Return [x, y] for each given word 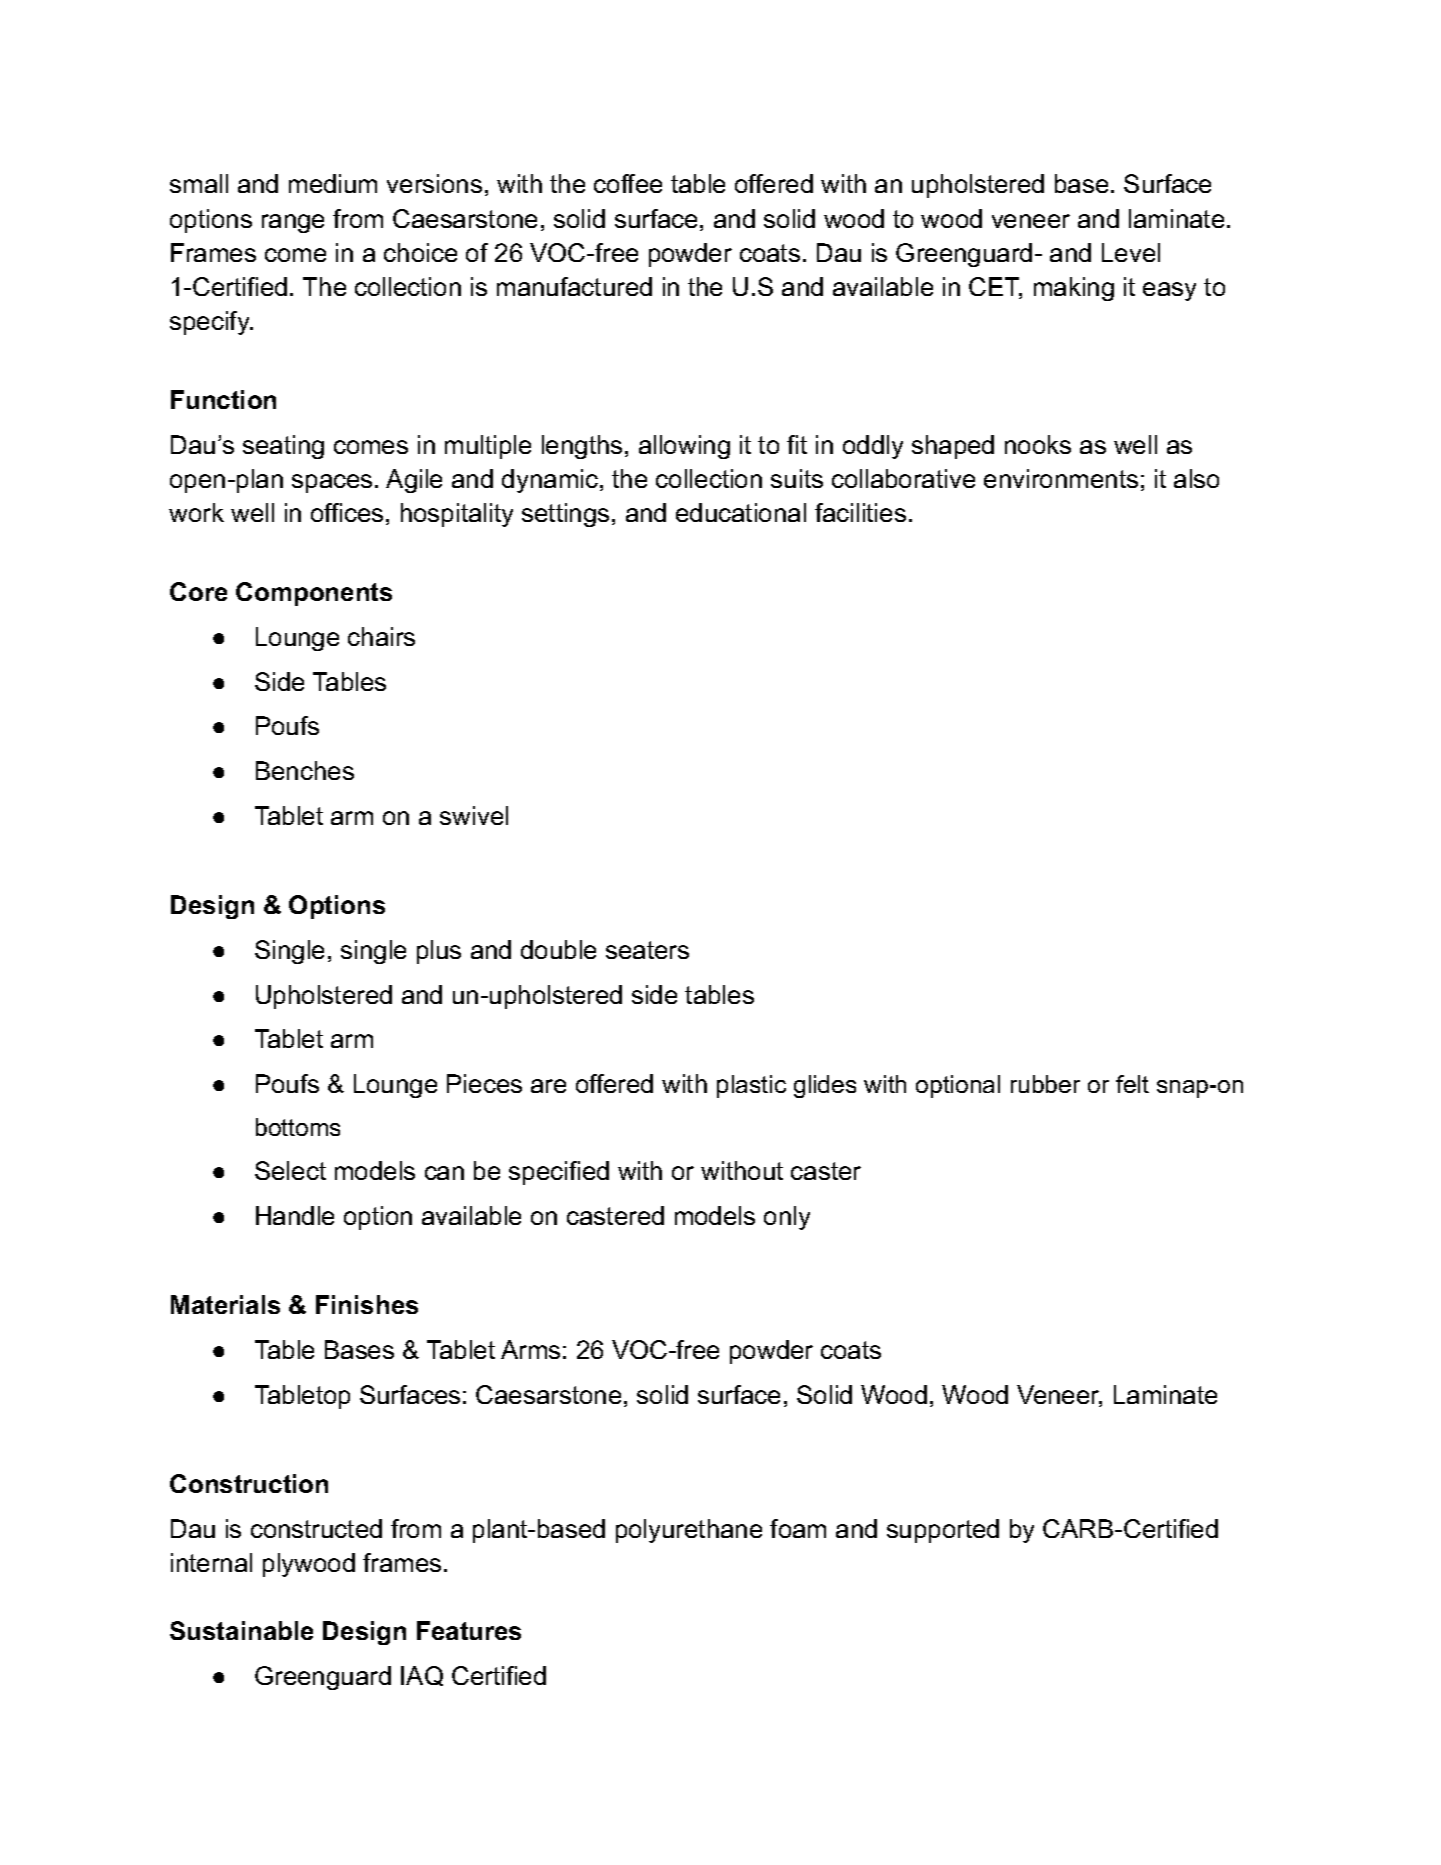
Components [314, 594]
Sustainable [241, 1630]
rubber [1045, 1084]
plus [439, 952]
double [558, 949]
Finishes [367, 1304]
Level [1131, 252]
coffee [628, 183]
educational [741, 512]
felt [1132, 1084]
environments [1061, 478]
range [293, 223]
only [787, 1218]
